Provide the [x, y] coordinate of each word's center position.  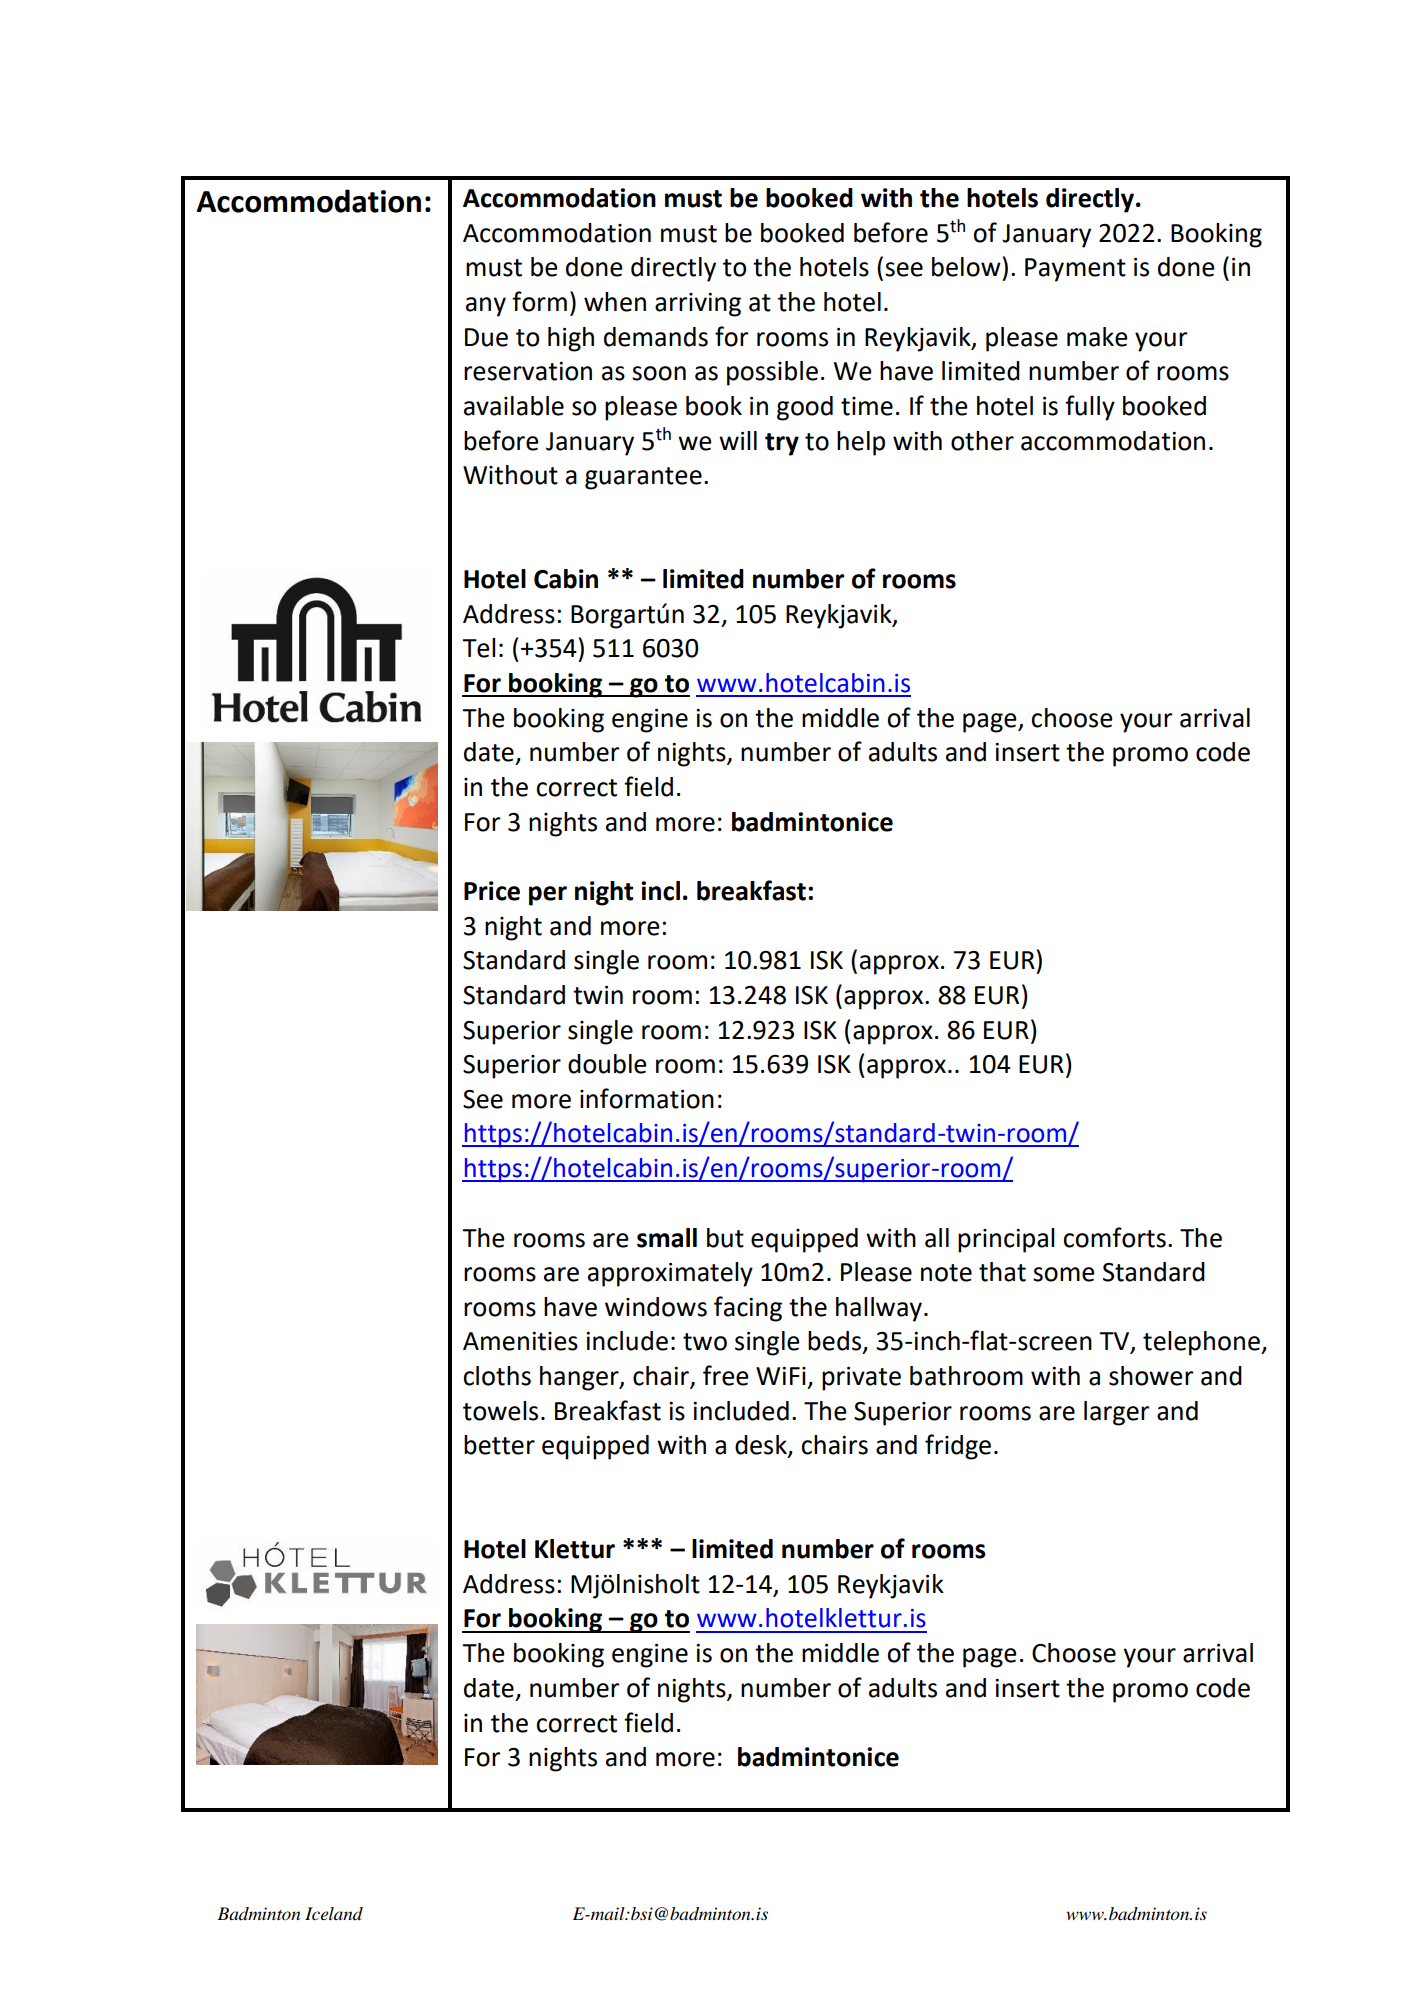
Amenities [520, 1341]
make [1097, 337]
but [725, 1238]
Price [492, 891]
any [486, 307]
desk [762, 1446]
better [499, 1445]
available [514, 406]
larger [1116, 1413]
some [1064, 1274]
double [607, 1064]
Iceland [334, 1913]
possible [772, 373]
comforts [1114, 1237]
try [782, 444]
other [982, 441]
